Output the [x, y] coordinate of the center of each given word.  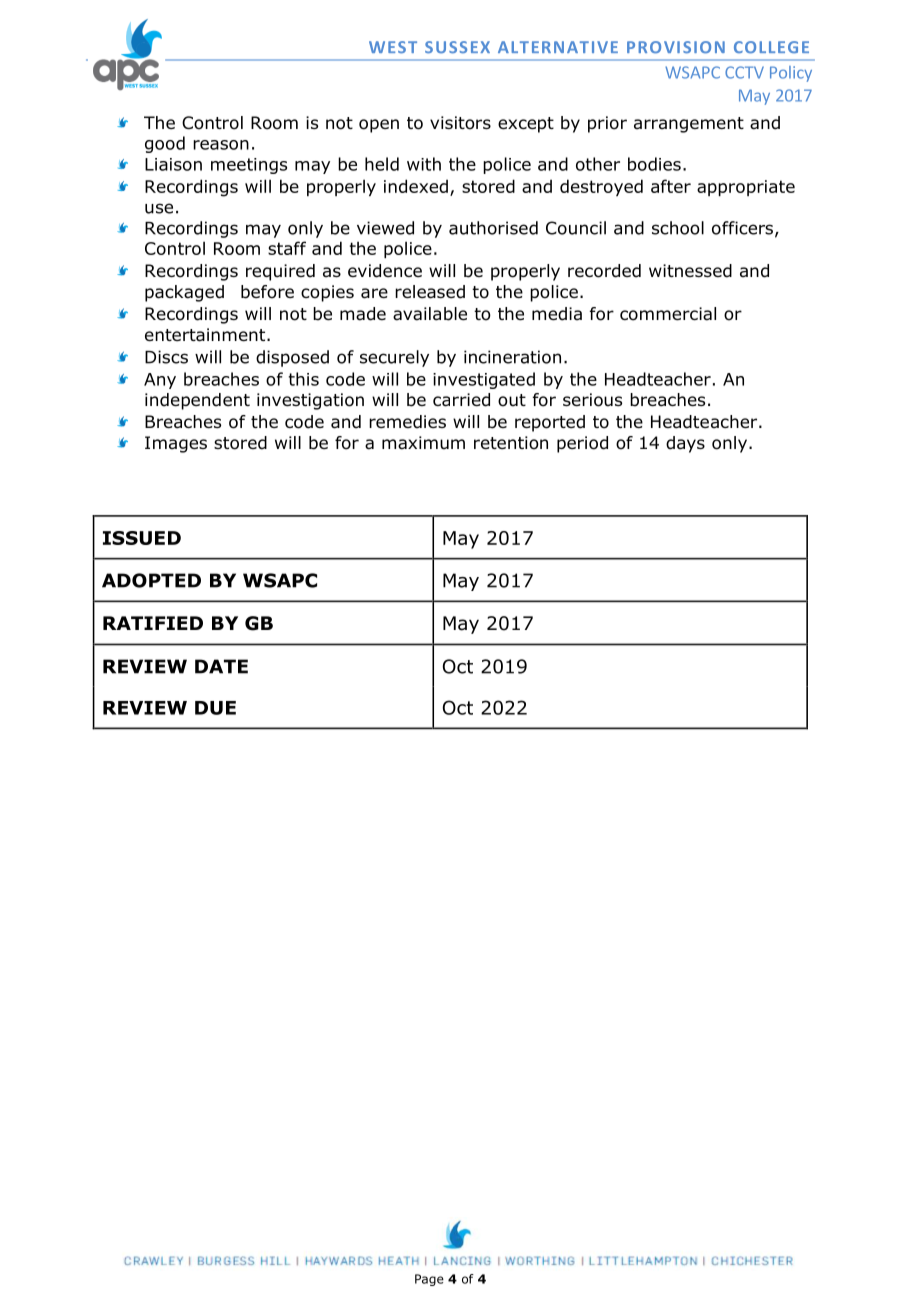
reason [221, 145]
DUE [215, 708]
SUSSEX [457, 47]
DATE [221, 666]
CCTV [744, 72]
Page [429, 1280]
